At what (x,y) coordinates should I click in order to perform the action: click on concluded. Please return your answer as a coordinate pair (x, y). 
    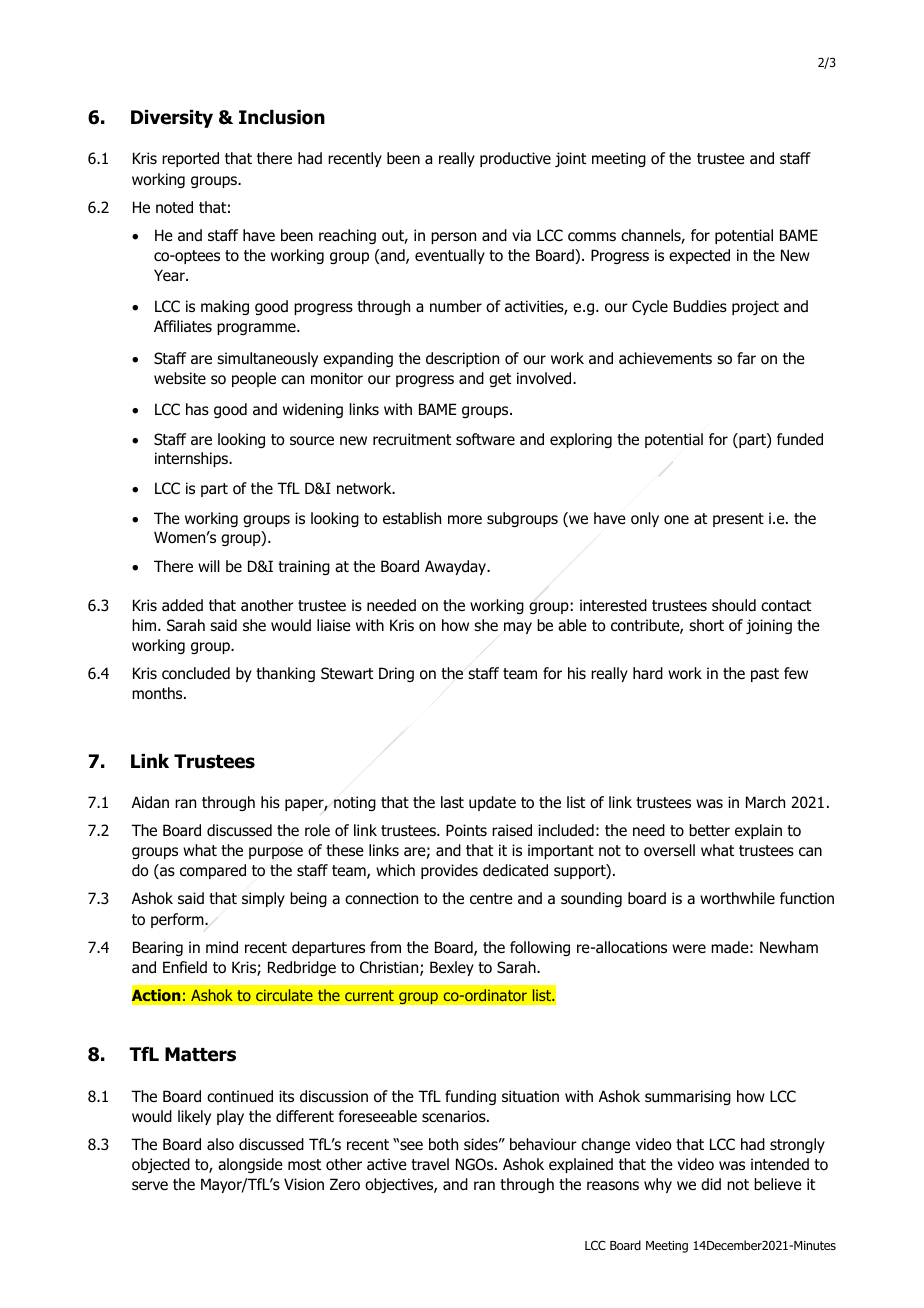
    Looking at the image, I should click on (196, 673).
